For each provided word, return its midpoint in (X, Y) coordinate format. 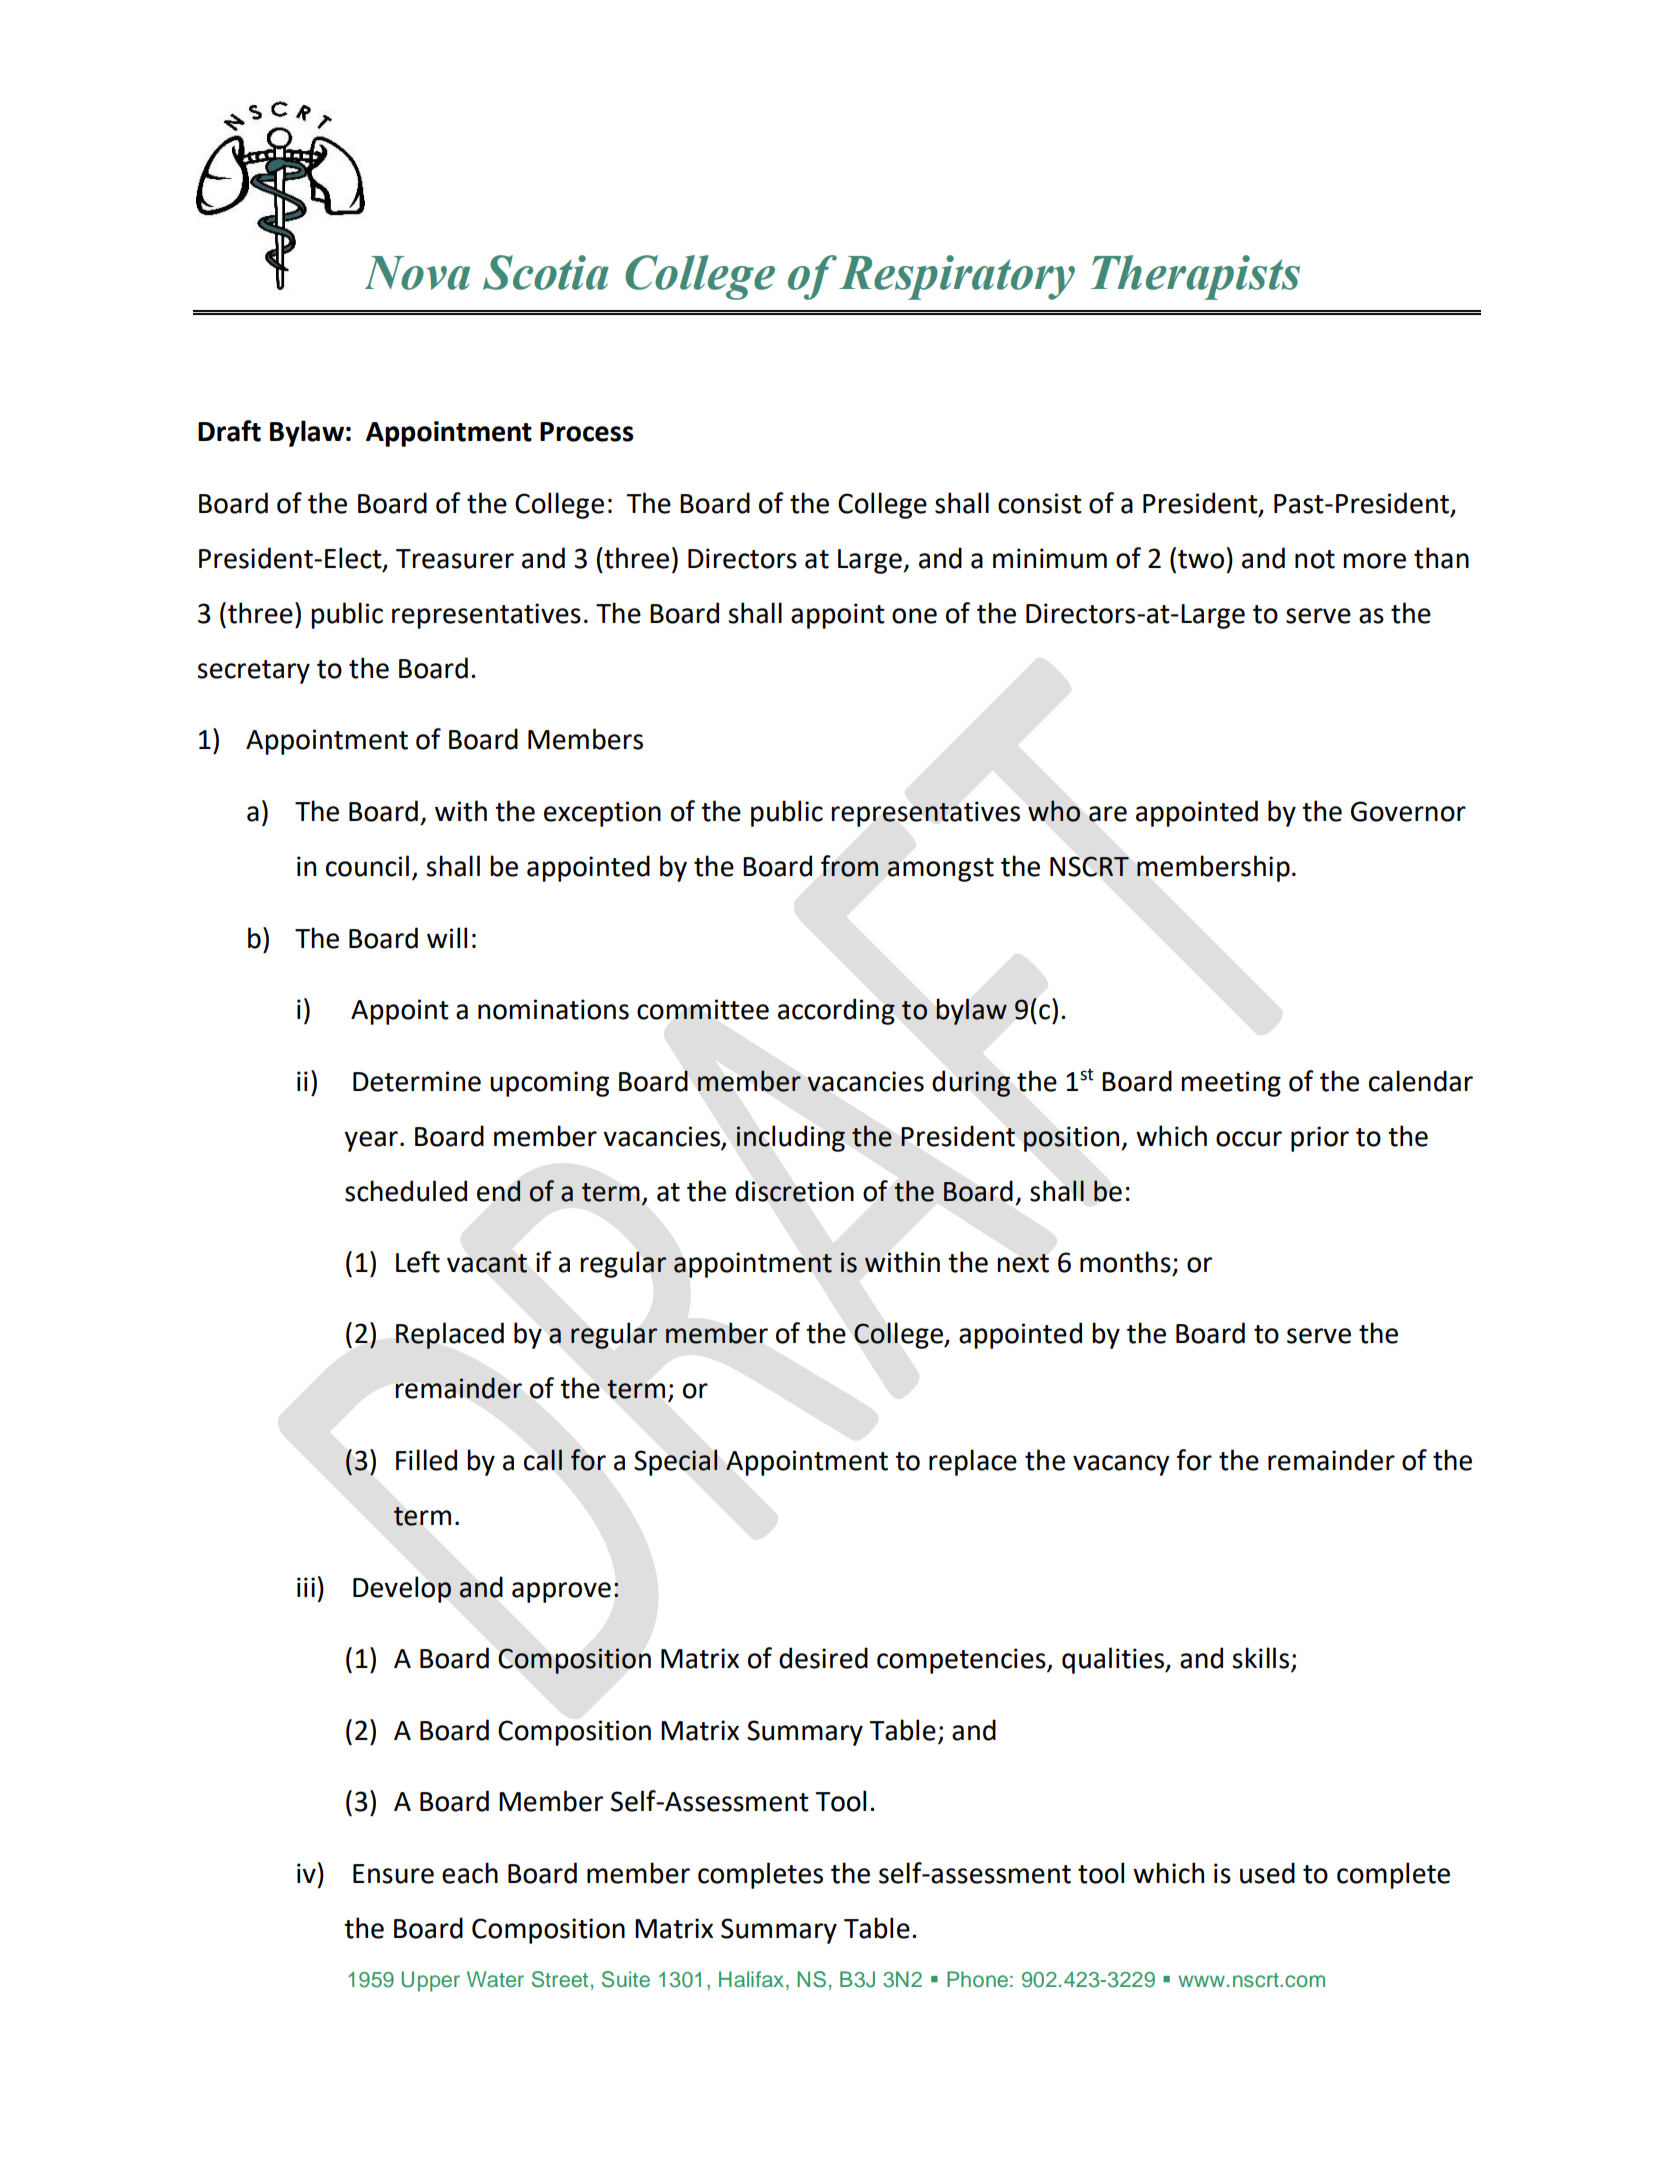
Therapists (1195, 277)
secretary (253, 672)
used (1267, 1873)
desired (823, 1658)
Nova (417, 273)
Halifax (751, 1979)
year (371, 1141)
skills (1260, 1658)
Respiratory (957, 277)
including (790, 1138)
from (849, 866)
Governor (1408, 811)
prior (1320, 1139)
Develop (402, 1589)
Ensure (393, 1874)
